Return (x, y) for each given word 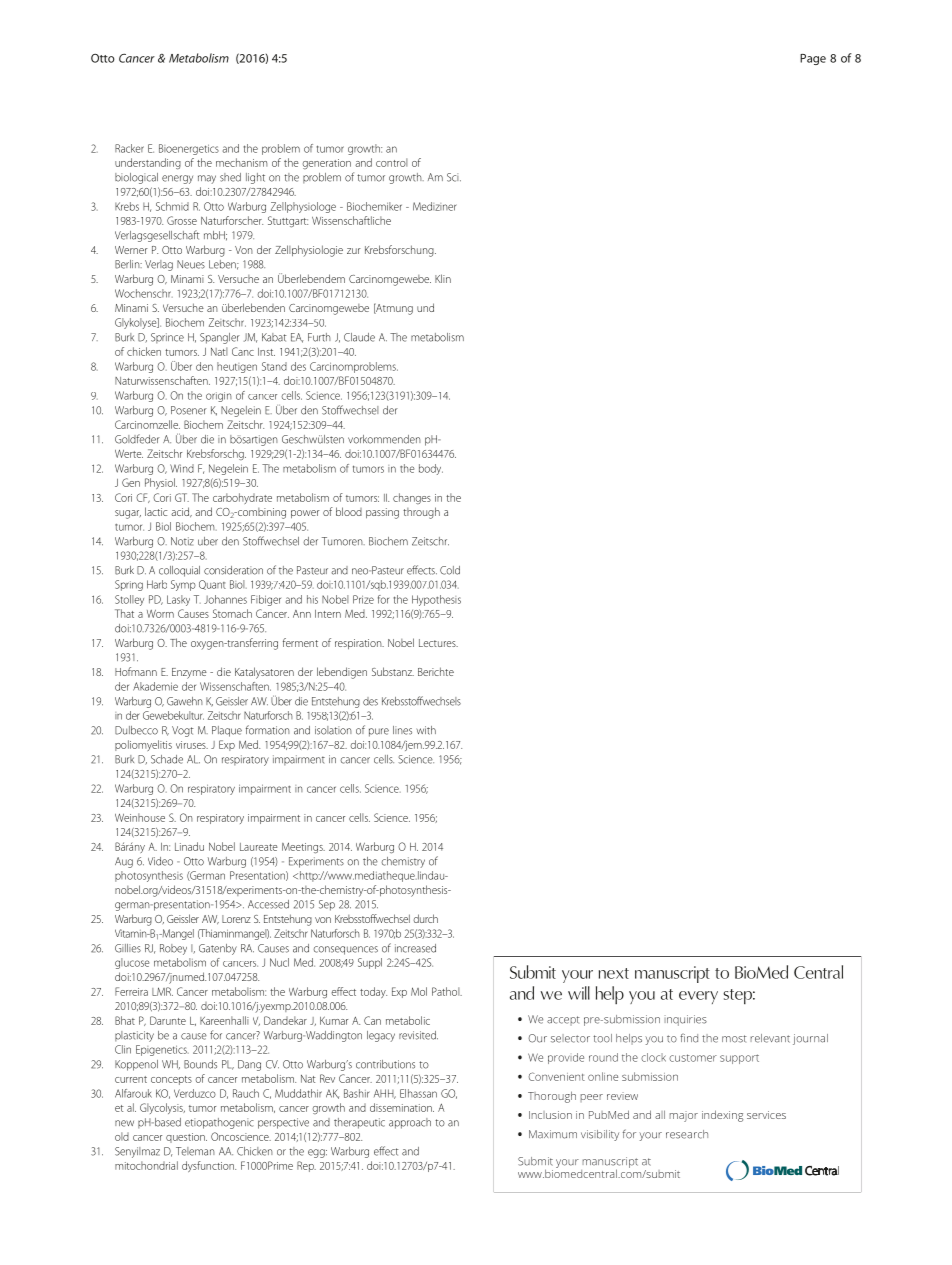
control (392, 162)
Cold (450, 570)
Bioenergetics (189, 149)
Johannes (225, 599)
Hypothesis (436, 600)
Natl (219, 351)
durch (425, 918)
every (698, 997)
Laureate (259, 847)
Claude (359, 337)
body (431, 469)
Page (813, 59)
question (186, 1138)
